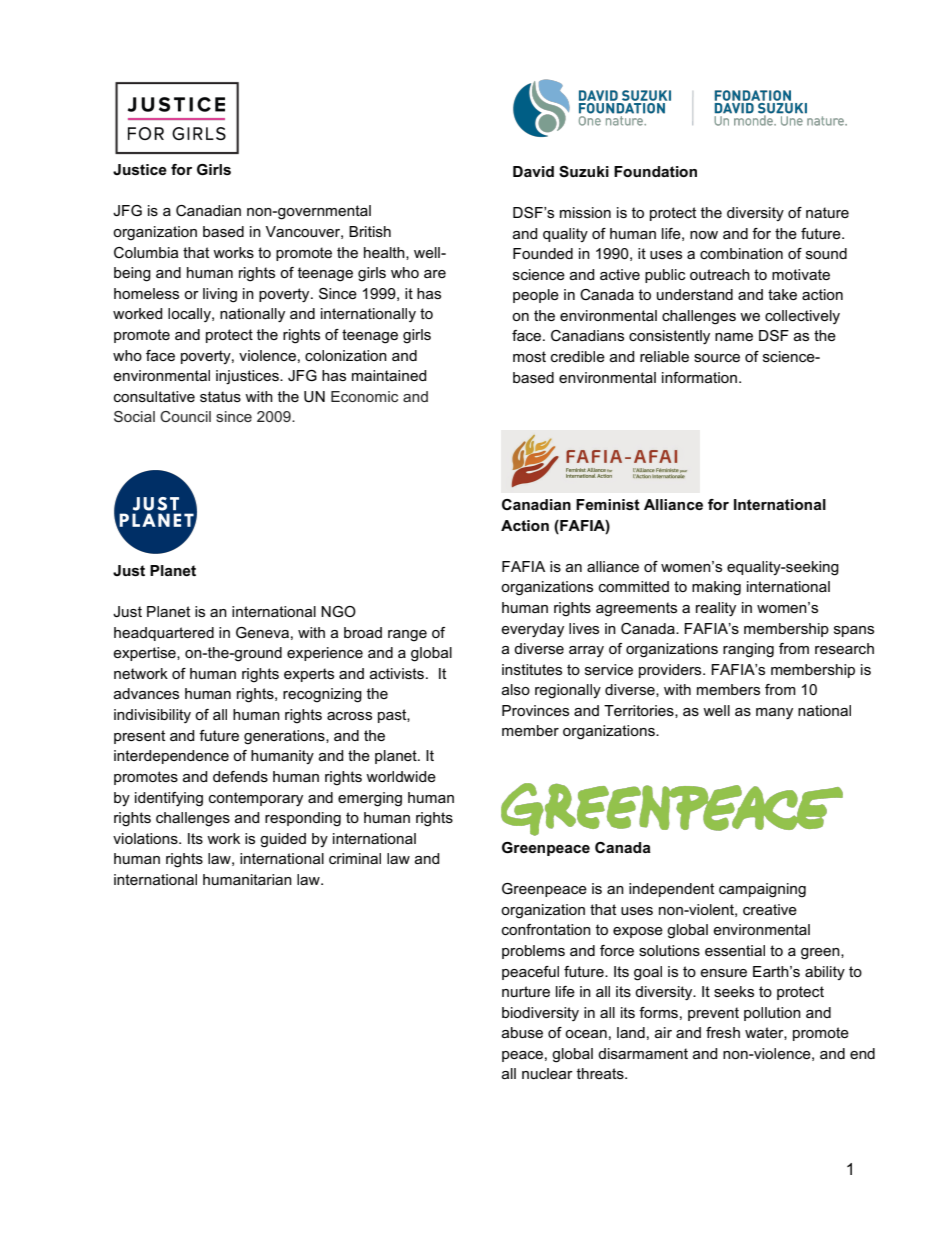  I want to click on abuse, so click(522, 1032).
